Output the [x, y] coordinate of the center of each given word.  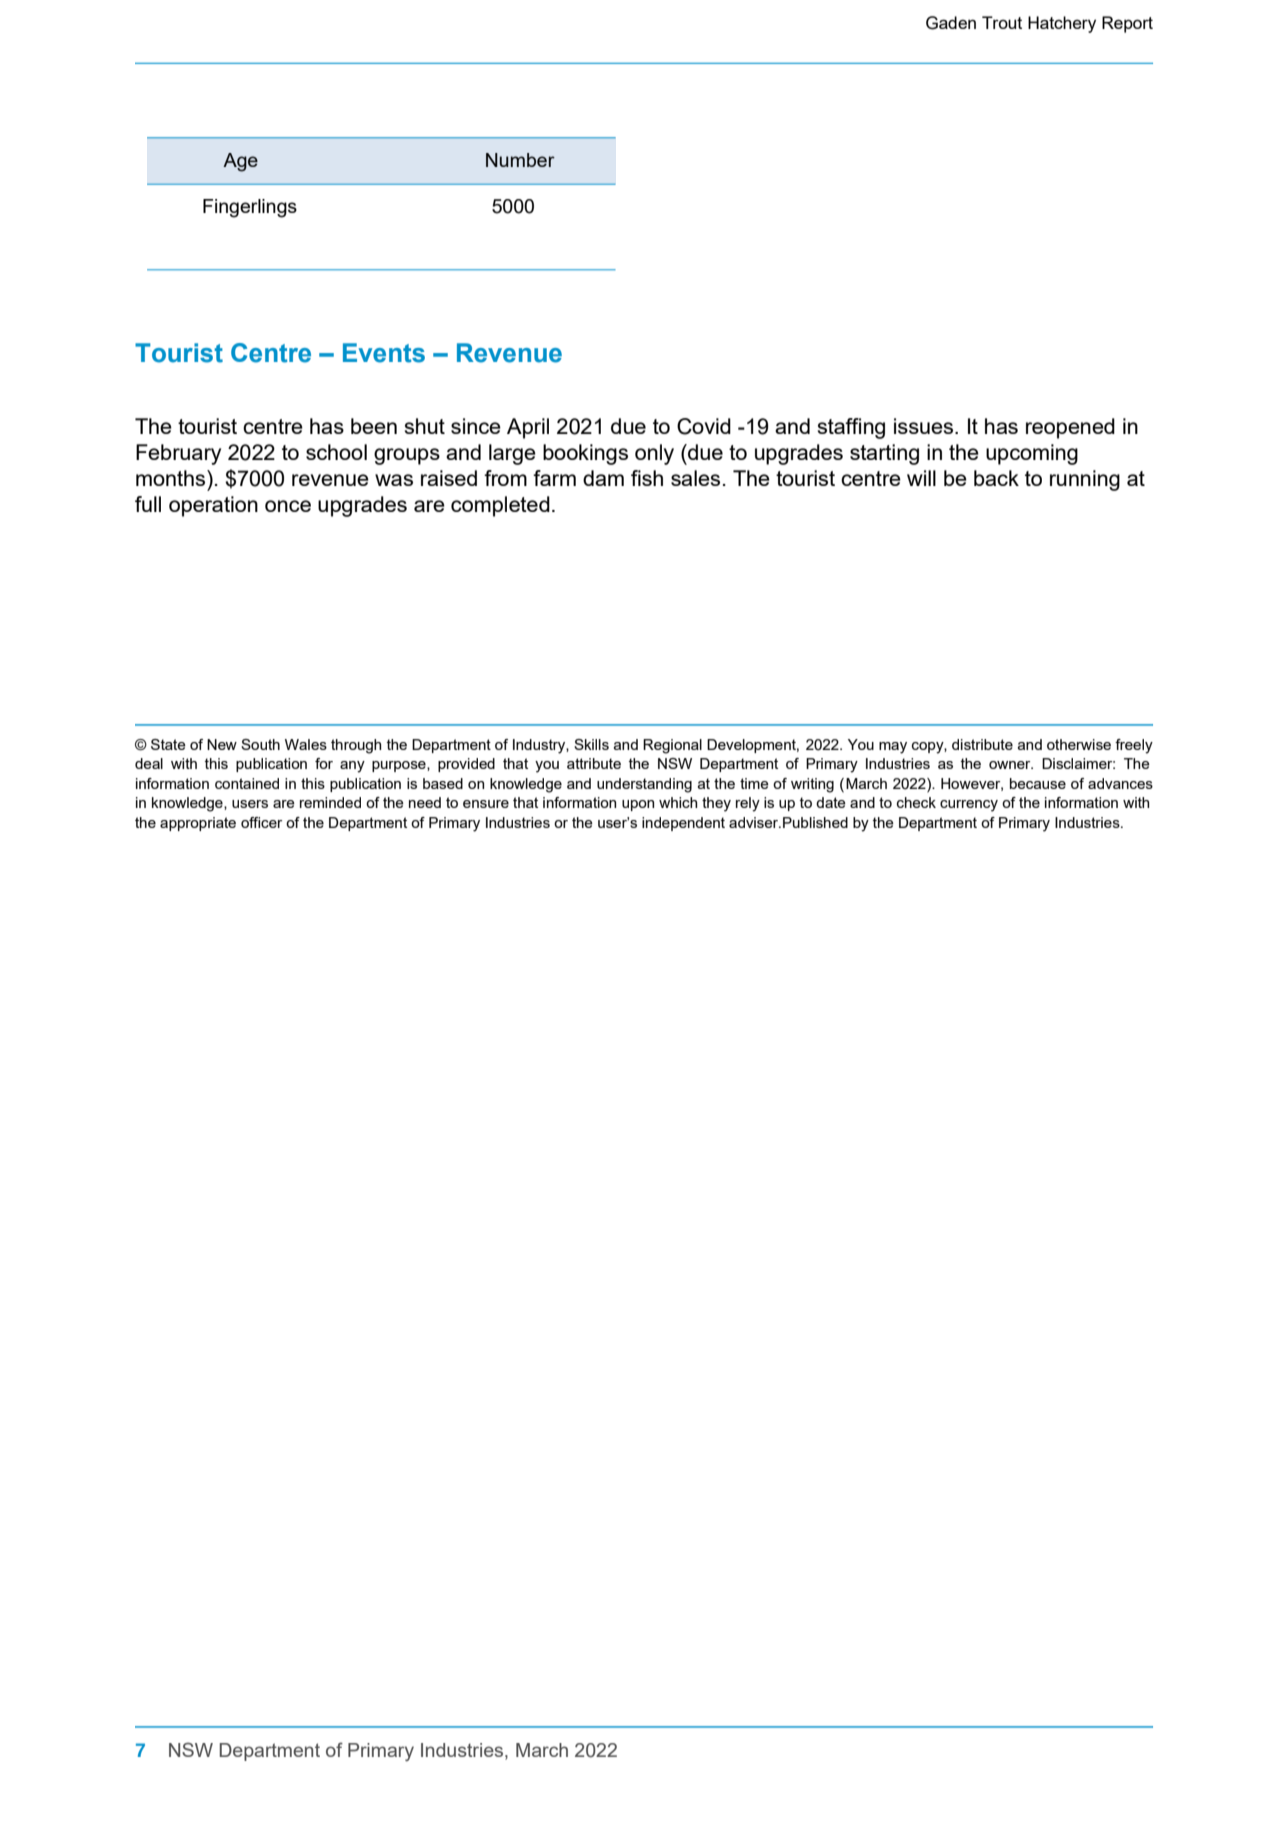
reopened [1070, 428]
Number [520, 160]
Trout [1002, 22]
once [288, 506]
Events [384, 353]
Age [240, 162]
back [996, 478]
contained [247, 783]
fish [647, 478]
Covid [704, 426]
